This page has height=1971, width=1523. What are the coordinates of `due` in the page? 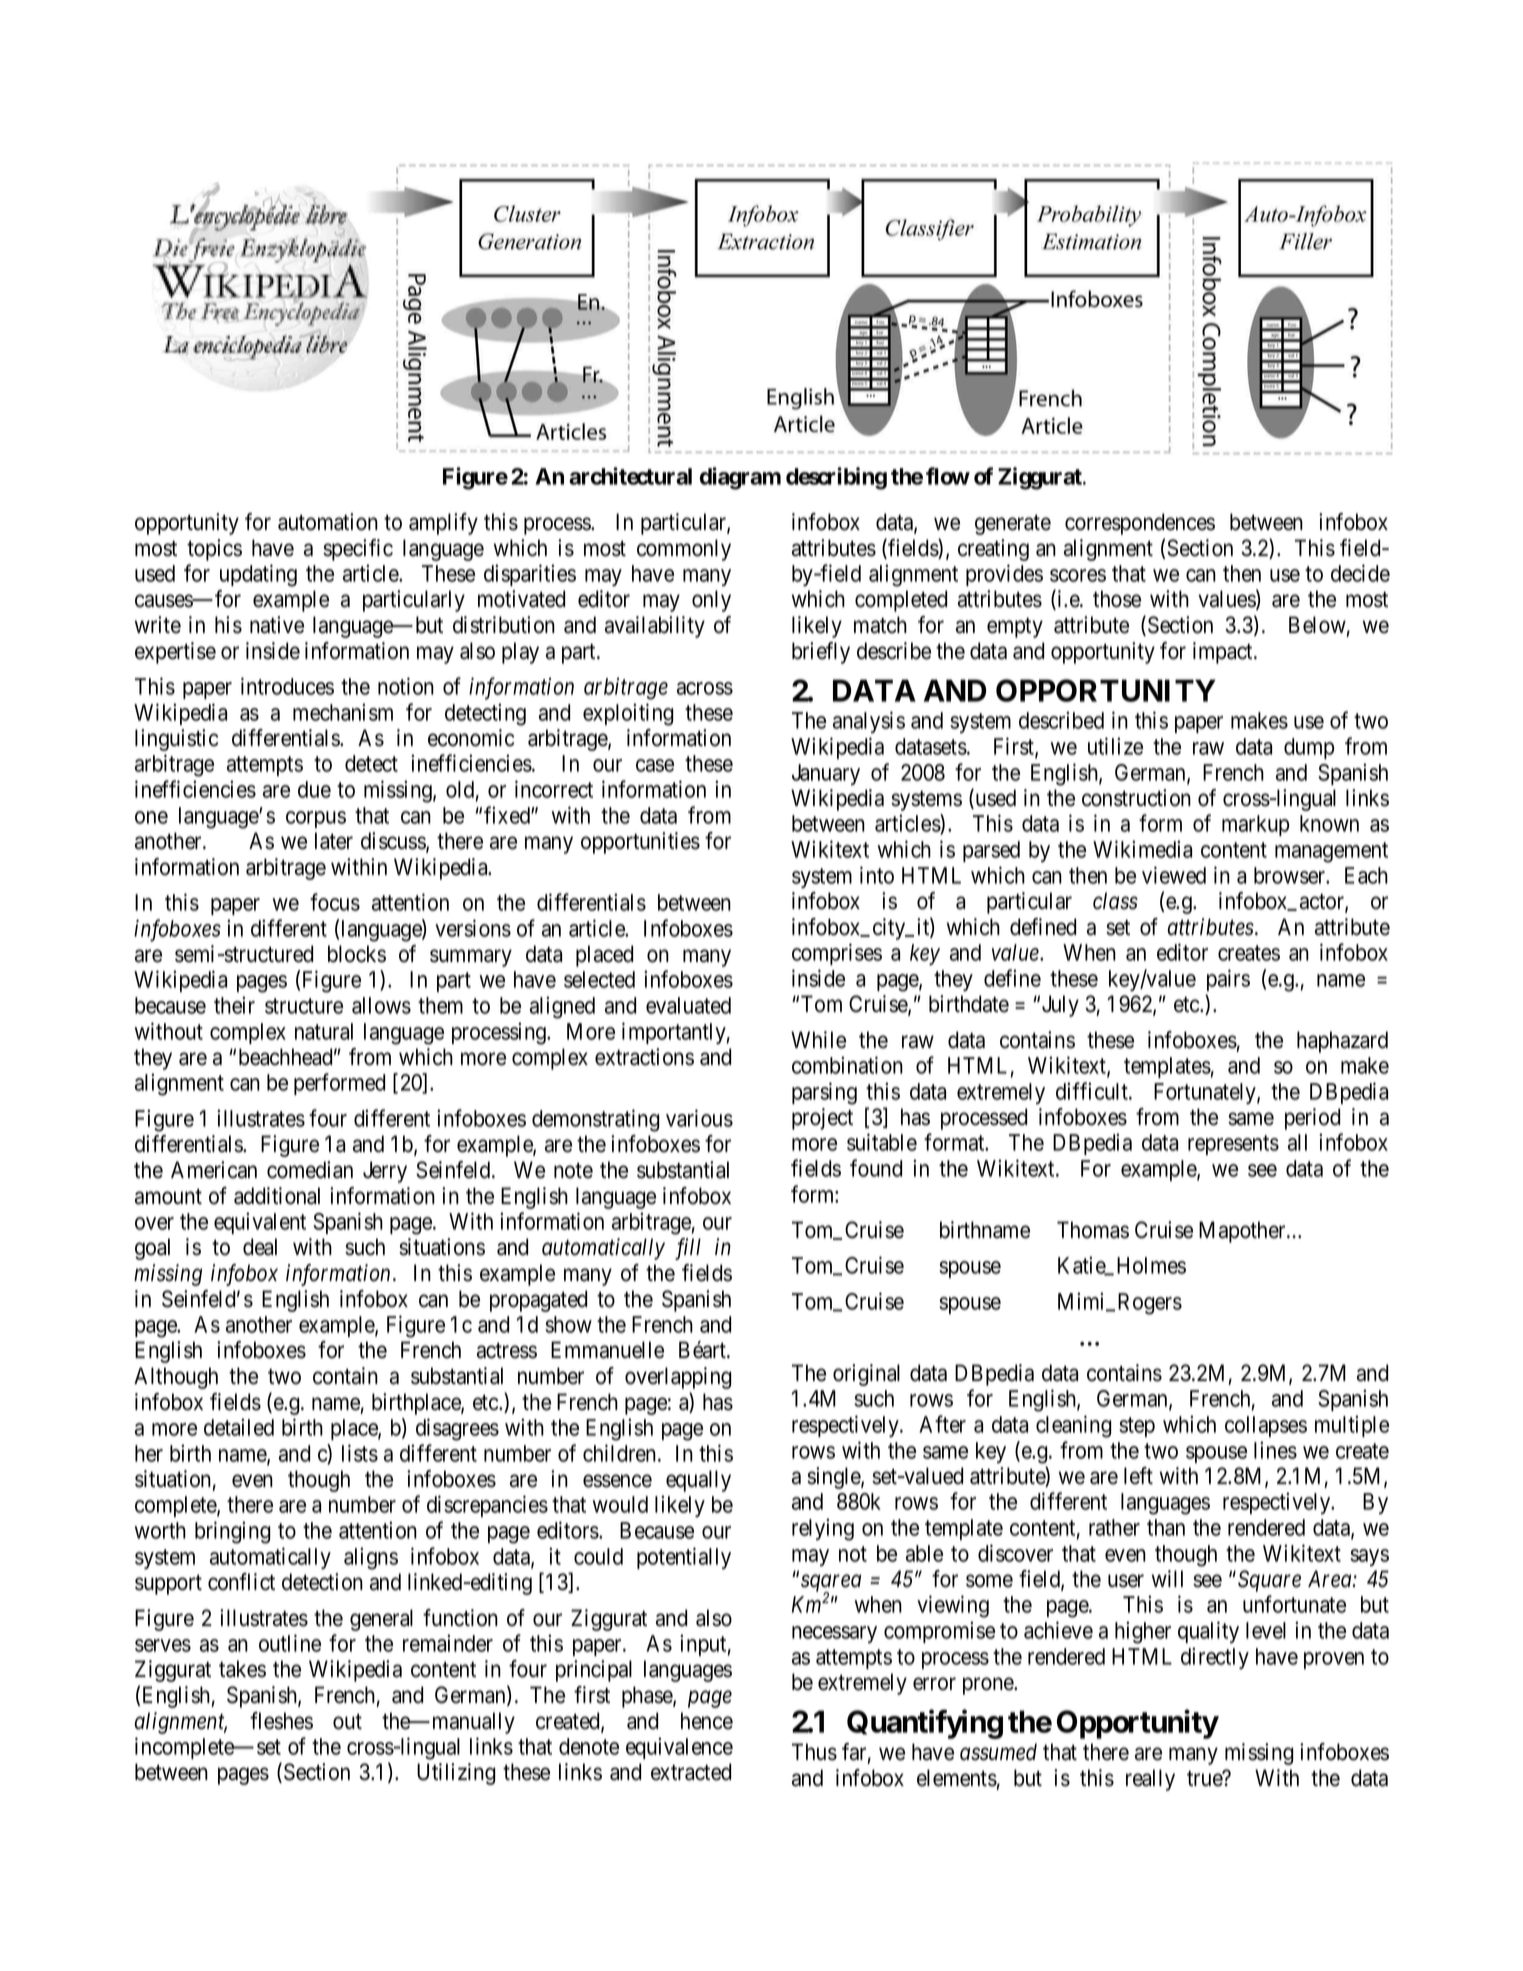 It's located at (314, 789).
